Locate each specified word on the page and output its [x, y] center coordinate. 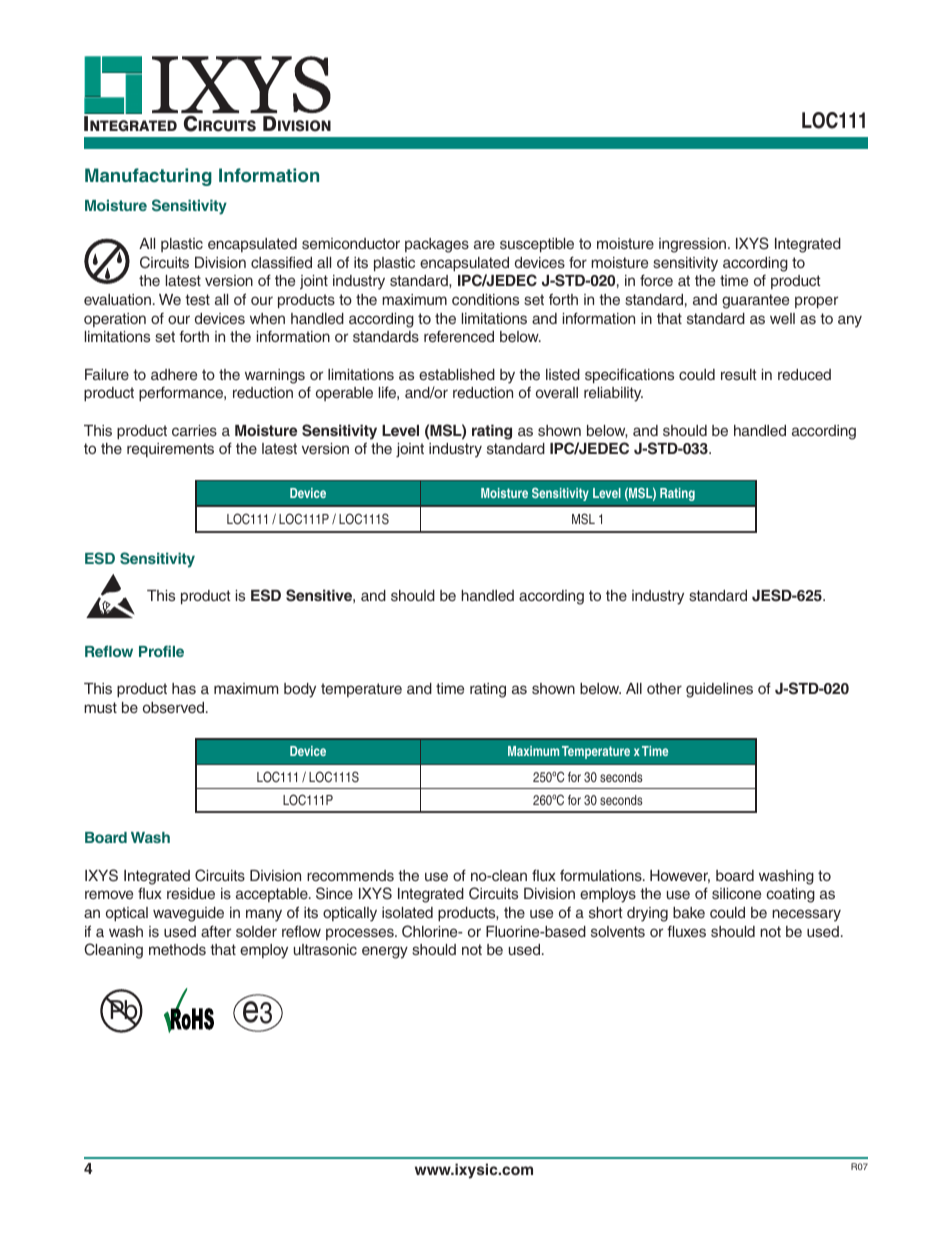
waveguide [188, 914]
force [656, 280]
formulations [602, 875]
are [484, 244]
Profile [161, 651]
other [664, 688]
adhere [174, 374]
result [739, 374]
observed [175, 707]
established [457, 374]
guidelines [719, 690]
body [300, 690]
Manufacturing [148, 177]
